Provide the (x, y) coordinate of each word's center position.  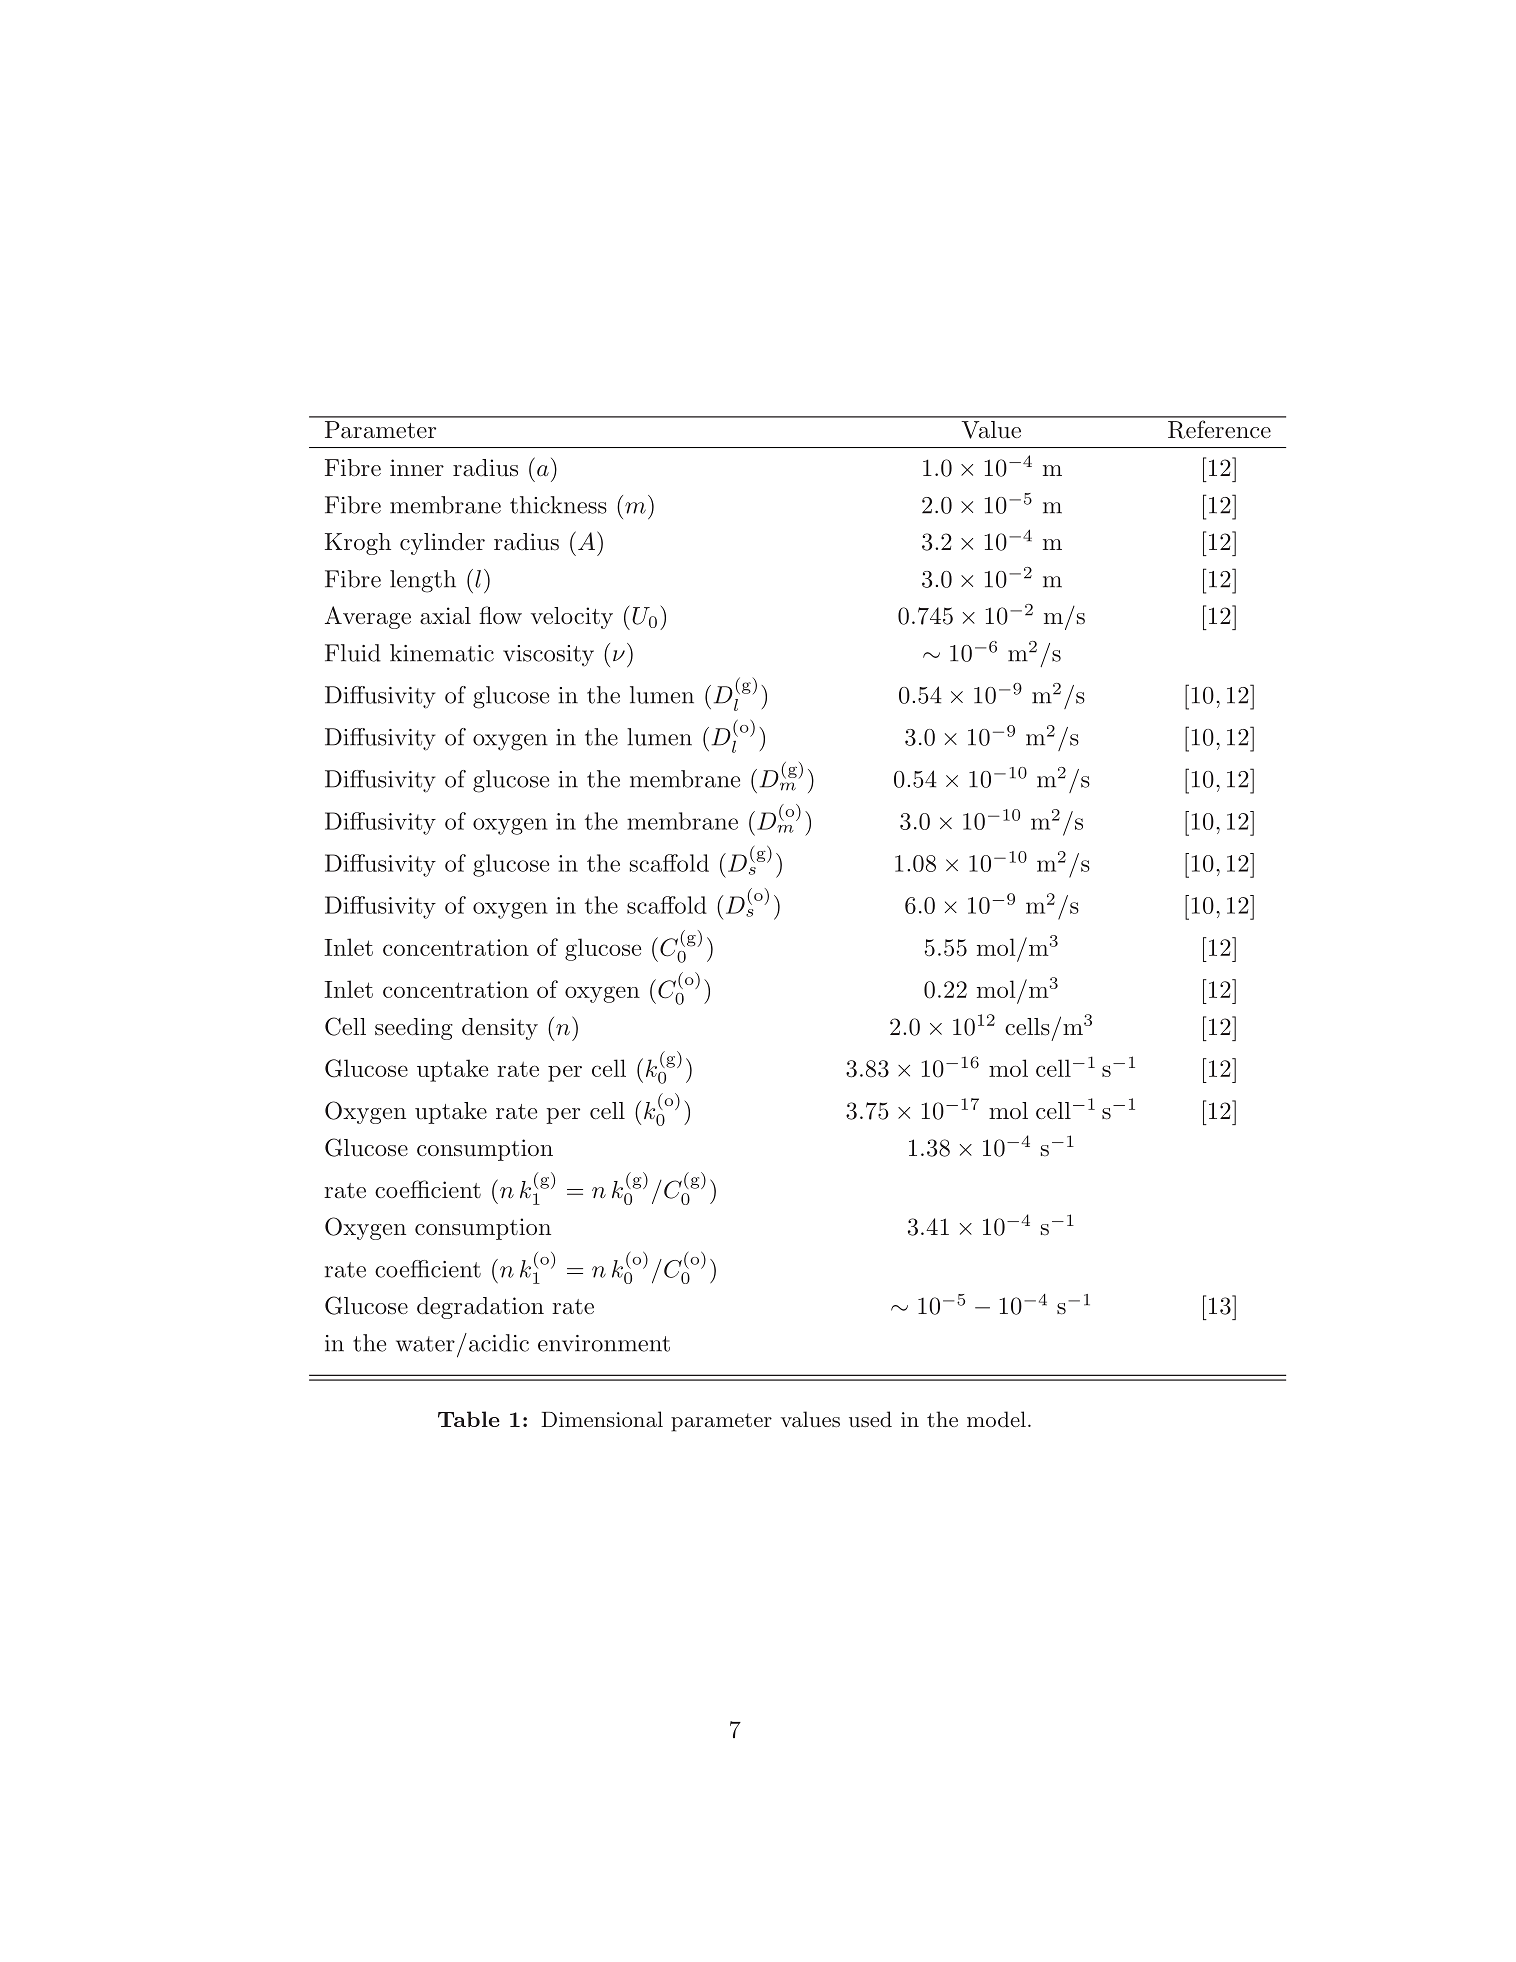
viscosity (548, 656)
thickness (558, 505)
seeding (414, 1029)
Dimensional (602, 1419)
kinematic (442, 653)
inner (417, 467)
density (500, 1029)
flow (500, 615)
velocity (572, 618)
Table (469, 1419)
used (870, 1419)
